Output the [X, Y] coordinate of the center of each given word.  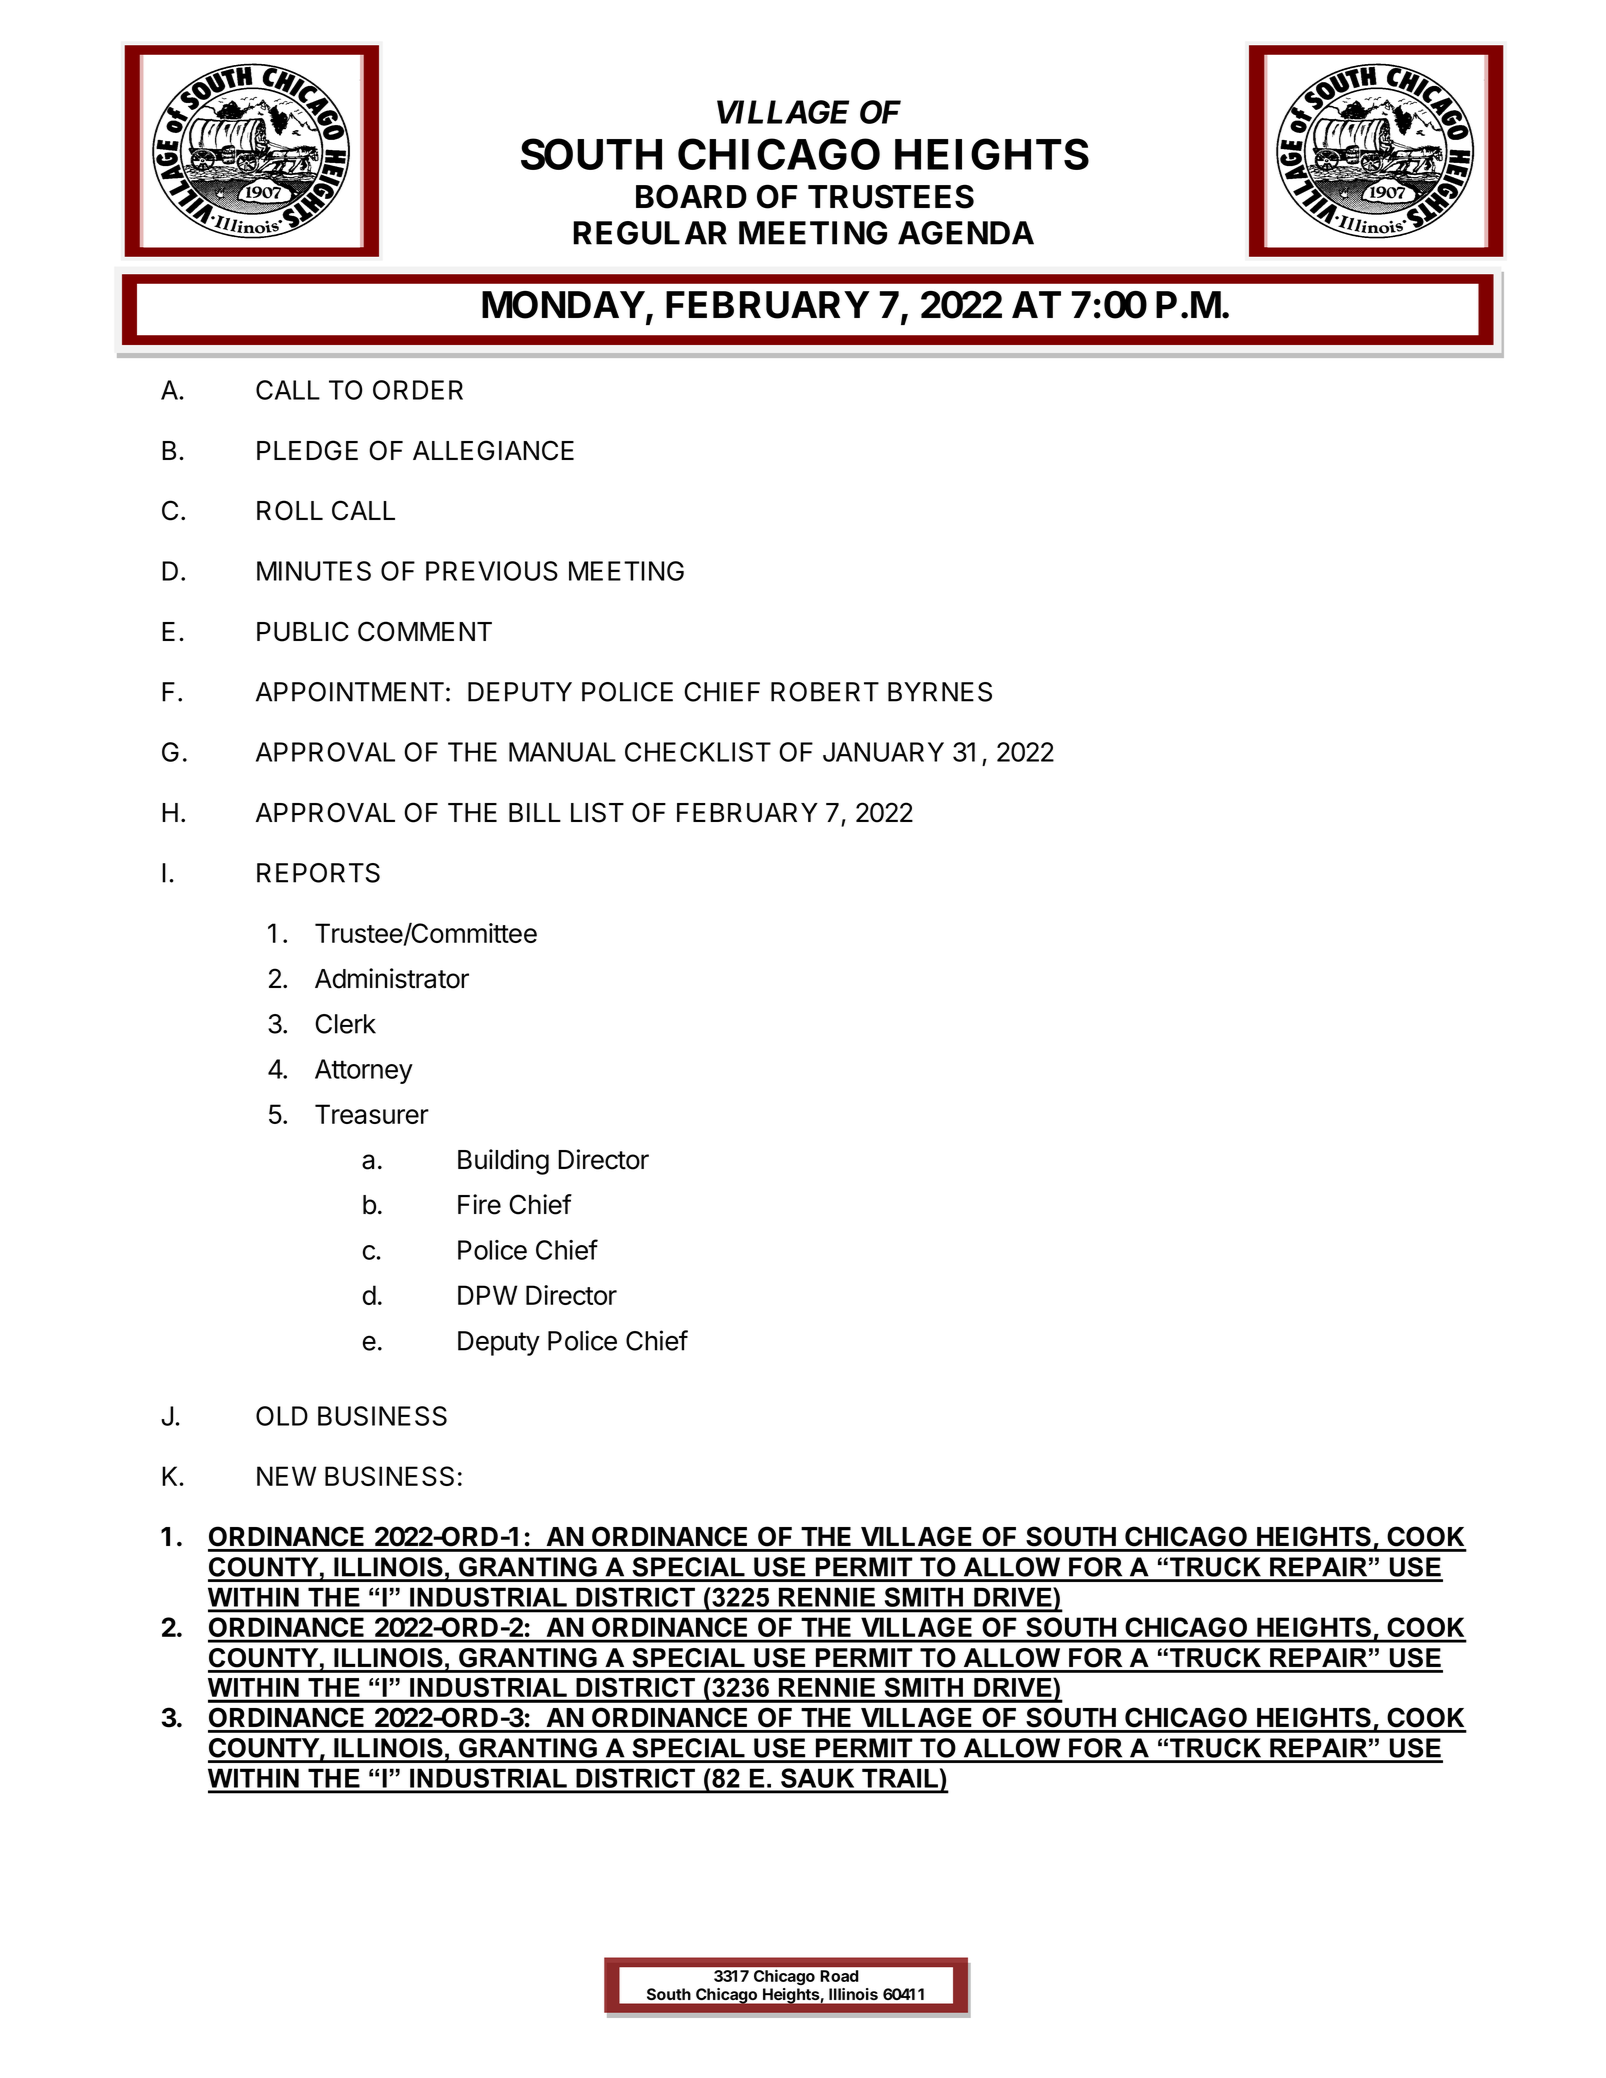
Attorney [364, 1071]
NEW [286, 1476]
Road [839, 1976]
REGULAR [650, 233]
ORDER [418, 390]
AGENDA [966, 233]
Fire [479, 1204]
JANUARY [883, 752]
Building [503, 1162]
